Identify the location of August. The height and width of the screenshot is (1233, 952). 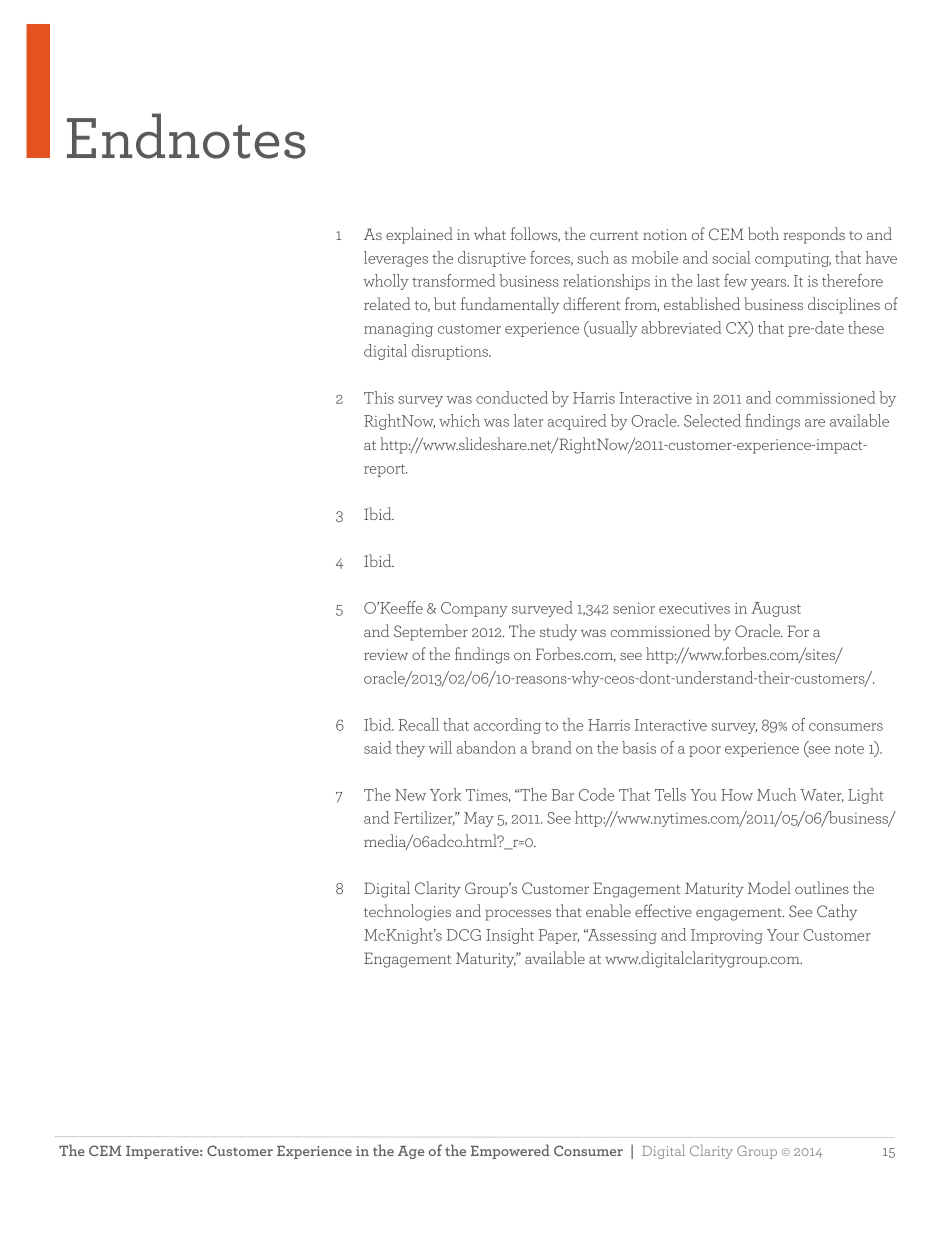
(776, 609).
